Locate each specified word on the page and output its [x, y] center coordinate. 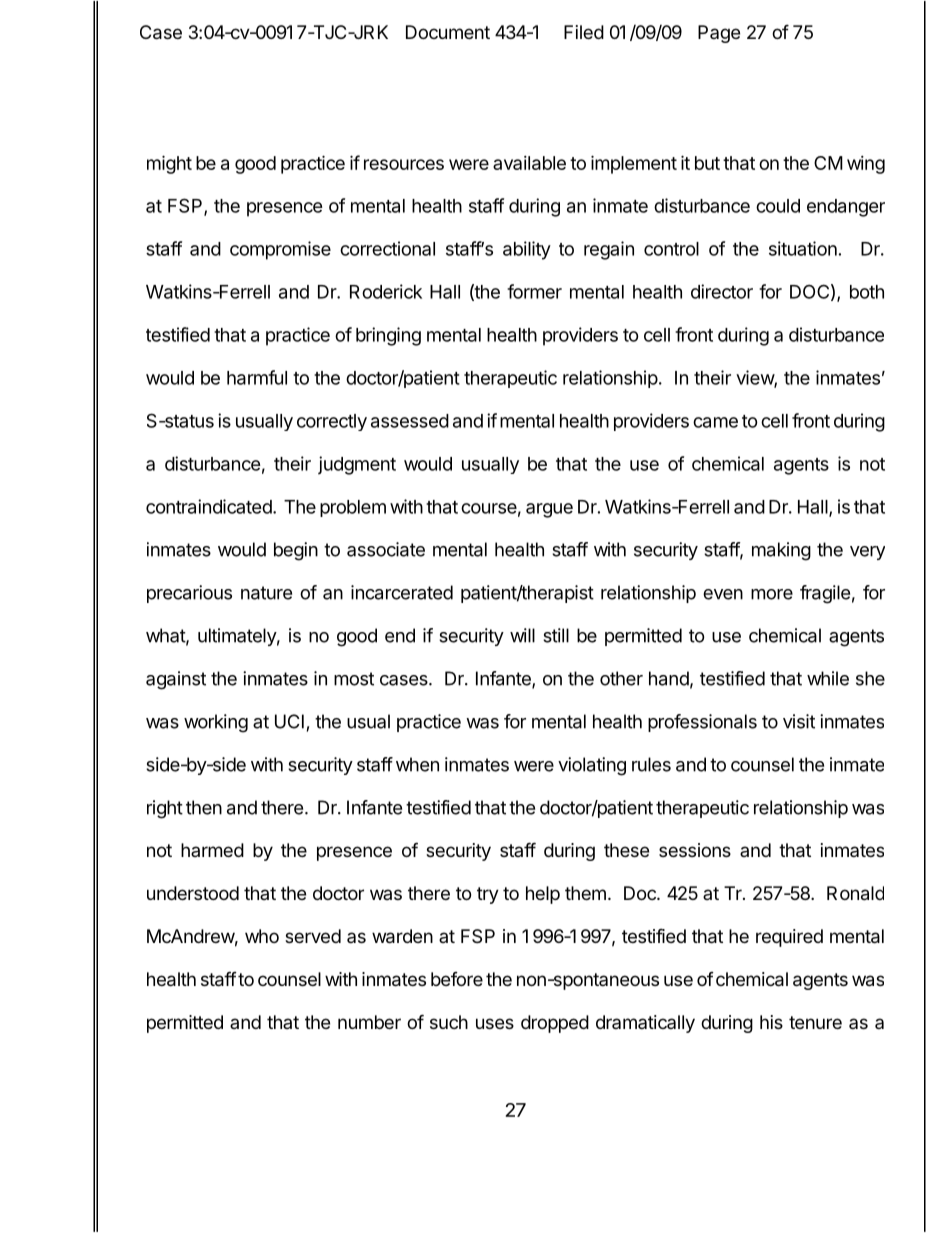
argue [549, 510]
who [262, 936]
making [781, 551]
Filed [584, 32]
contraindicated [209, 506]
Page [719, 34]
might [169, 164]
